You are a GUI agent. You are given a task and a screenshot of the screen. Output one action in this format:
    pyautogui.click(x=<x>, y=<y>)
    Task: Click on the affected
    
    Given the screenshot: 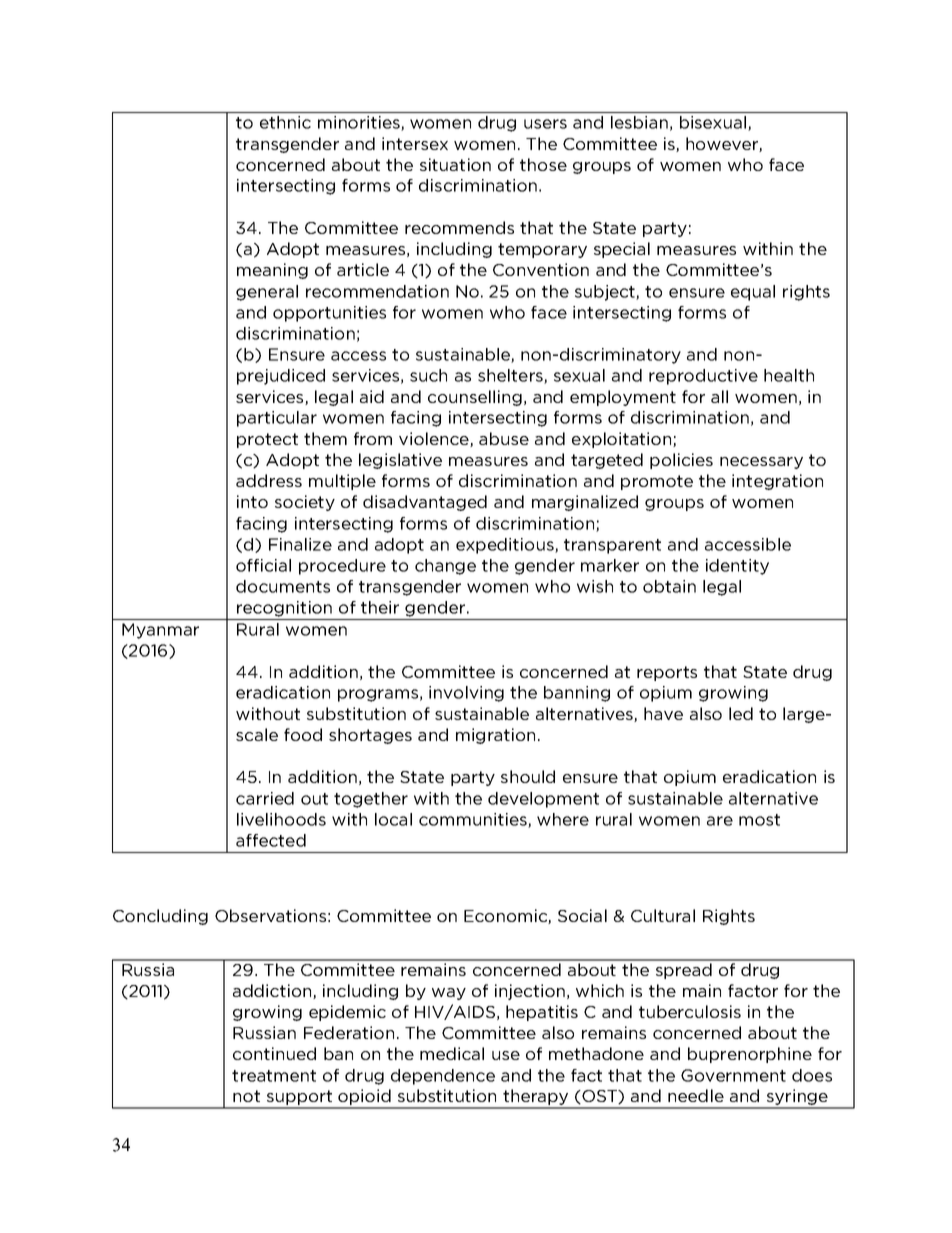 What is the action you would take?
    pyautogui.click(x=271, y=840)
